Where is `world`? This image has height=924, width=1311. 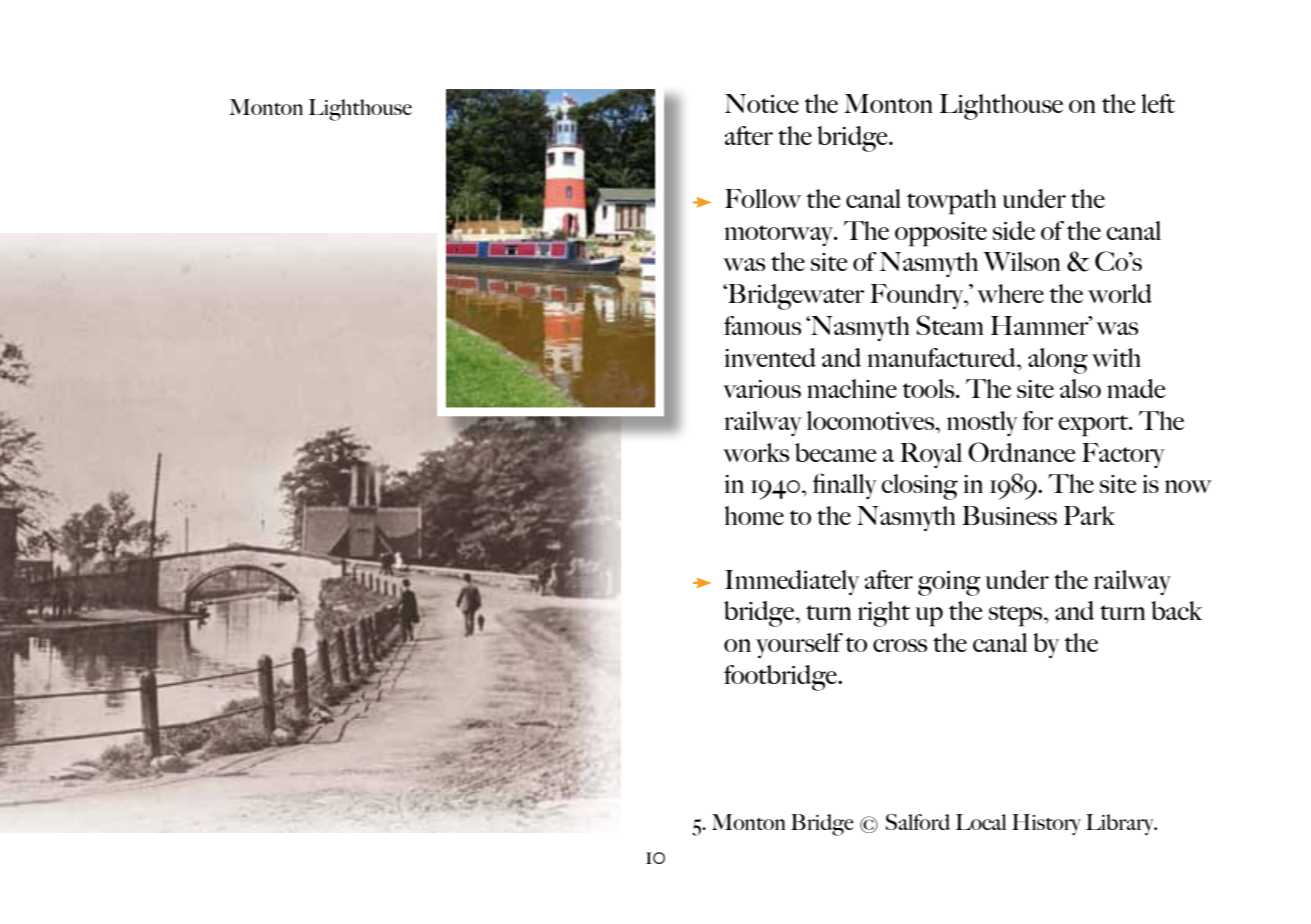 world is located at coordinates (1120, 293).
